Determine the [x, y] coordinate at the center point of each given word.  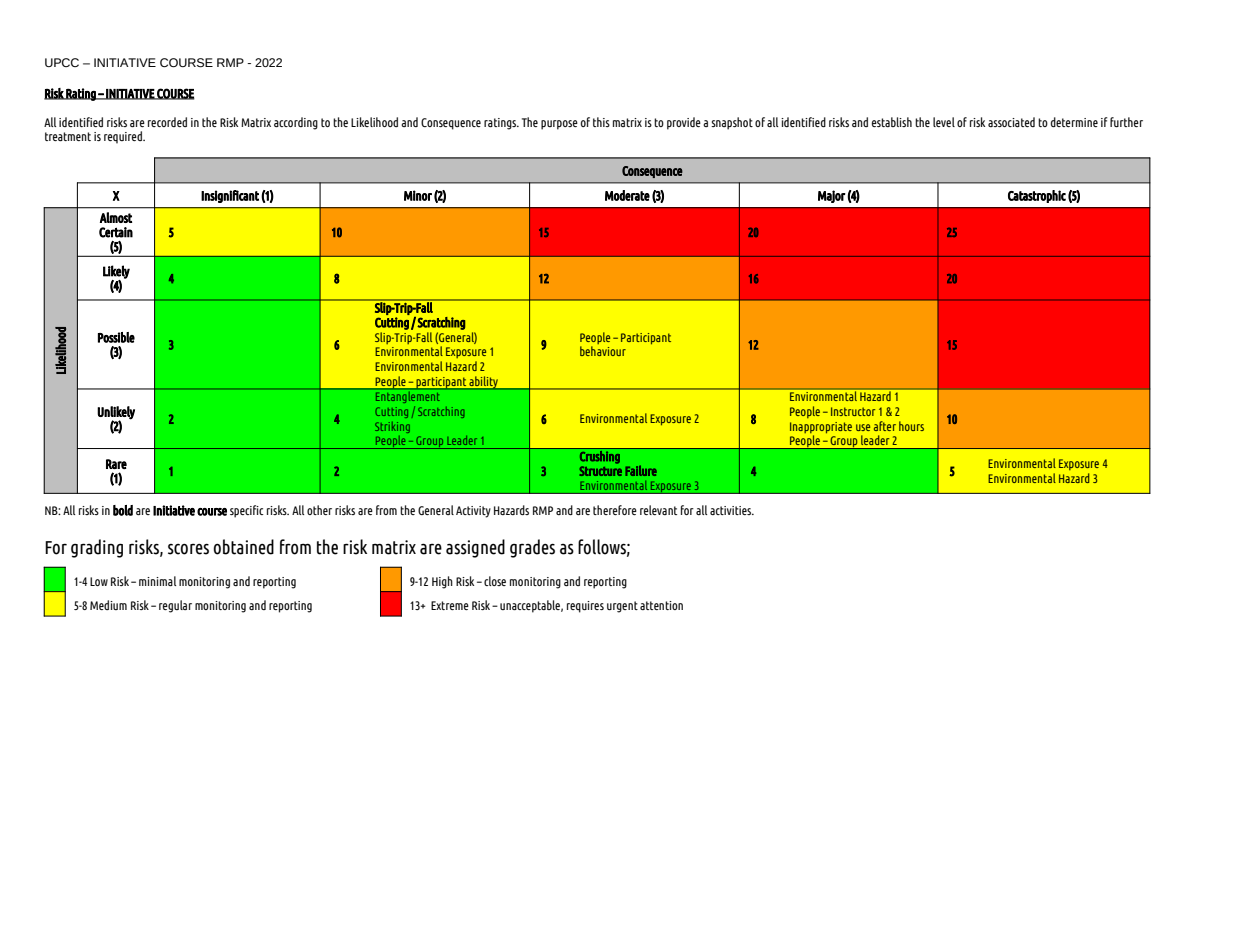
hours [911, 426]
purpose [559, 125]
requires [585, 607]
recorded [167, 122]
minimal [157, 581]
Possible [116, 337]
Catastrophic [1037, 196]
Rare [116, 464]
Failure [641, 470]
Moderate [627, 195]
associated [1011, 122]
